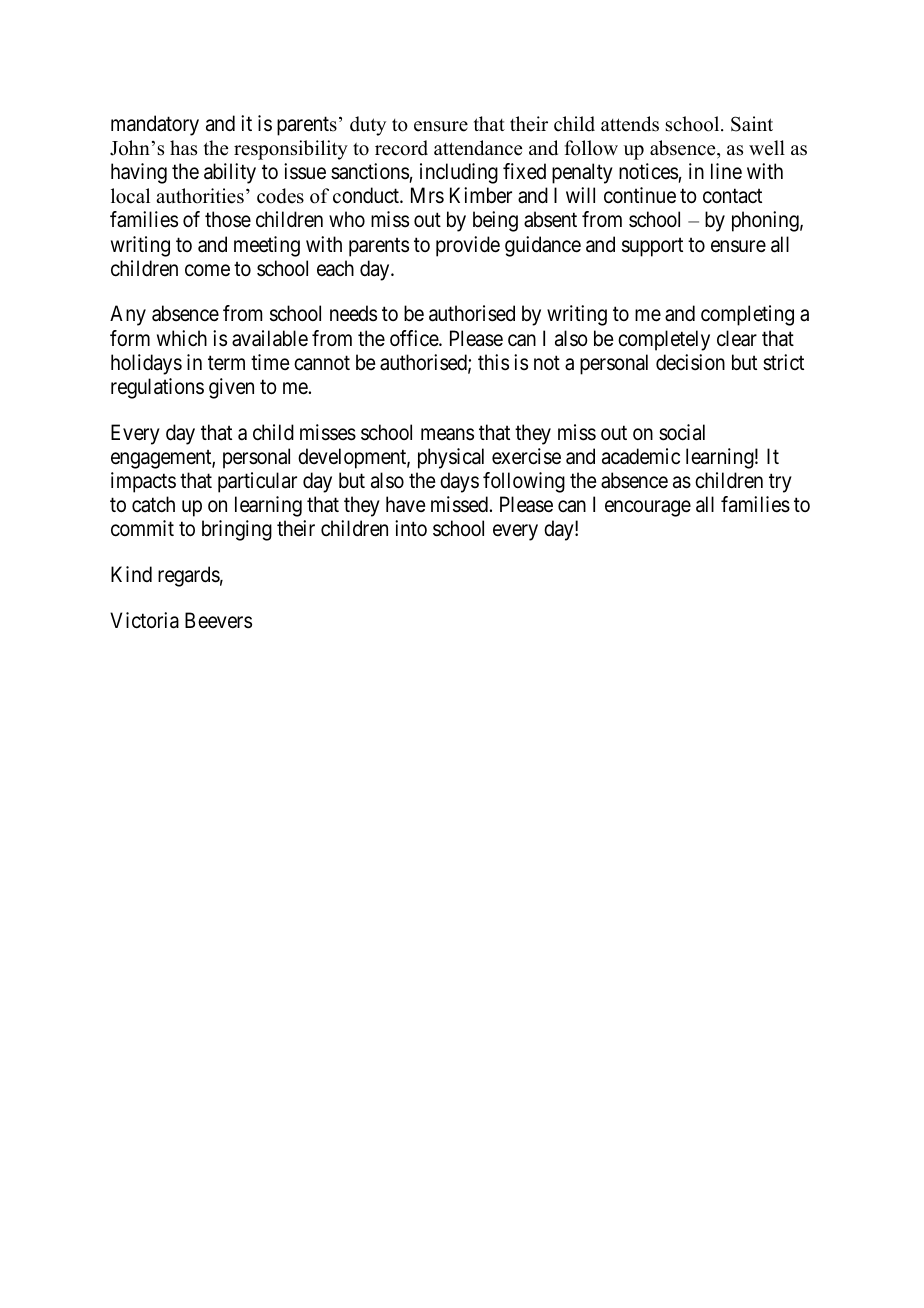  I want to click on physical, so click(451, 458).
